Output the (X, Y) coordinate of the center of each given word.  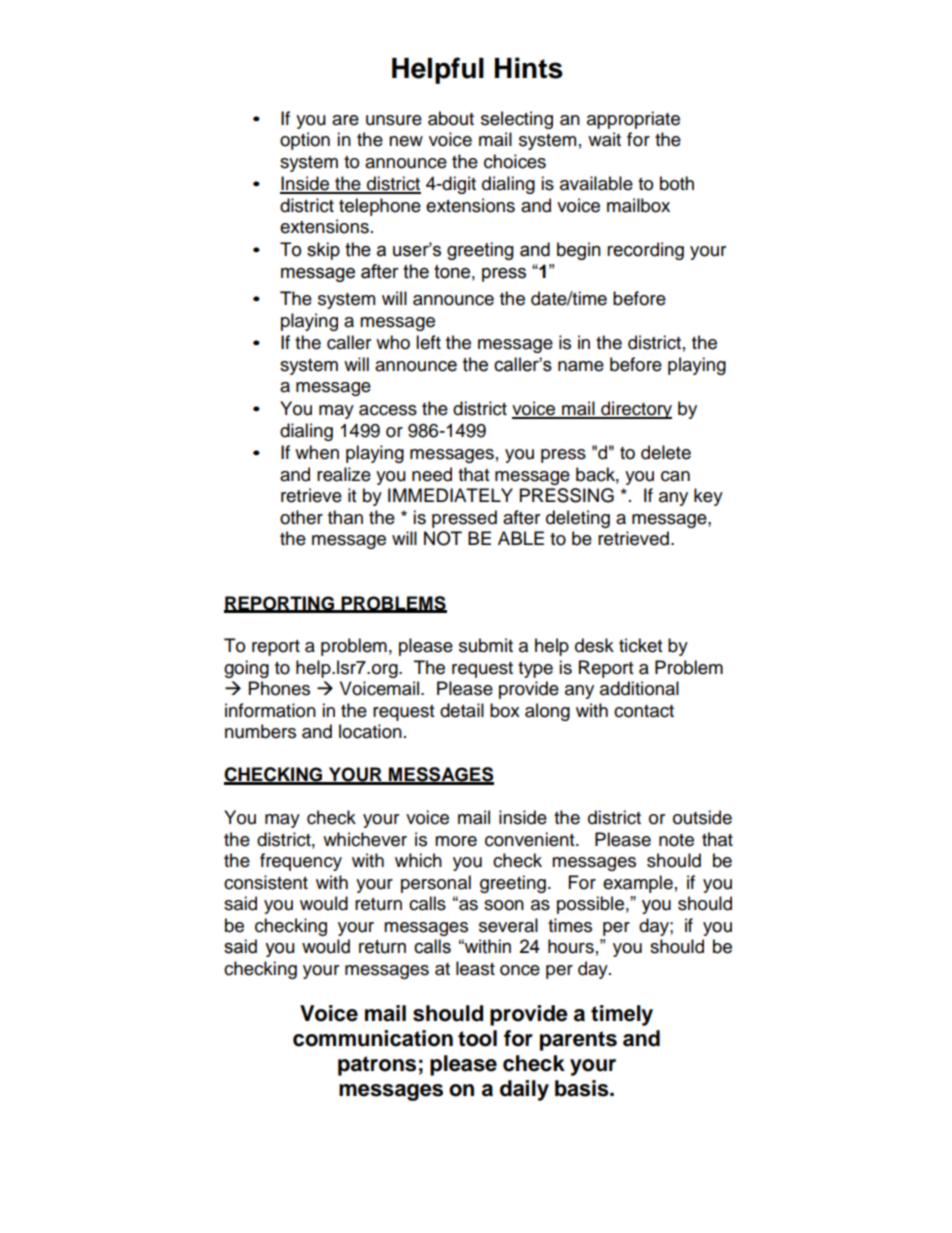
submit (486, 645)
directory (635, 410)
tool (477, 1038)
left (428, 342)
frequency (301, 862)
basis (583, 1088)
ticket (640, 645)
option (305, 141)
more (456, 841)
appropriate (633, 120)
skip (323, 251)
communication (373, 1038)
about (451, 118)
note (676, 840)
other (301, 517)
